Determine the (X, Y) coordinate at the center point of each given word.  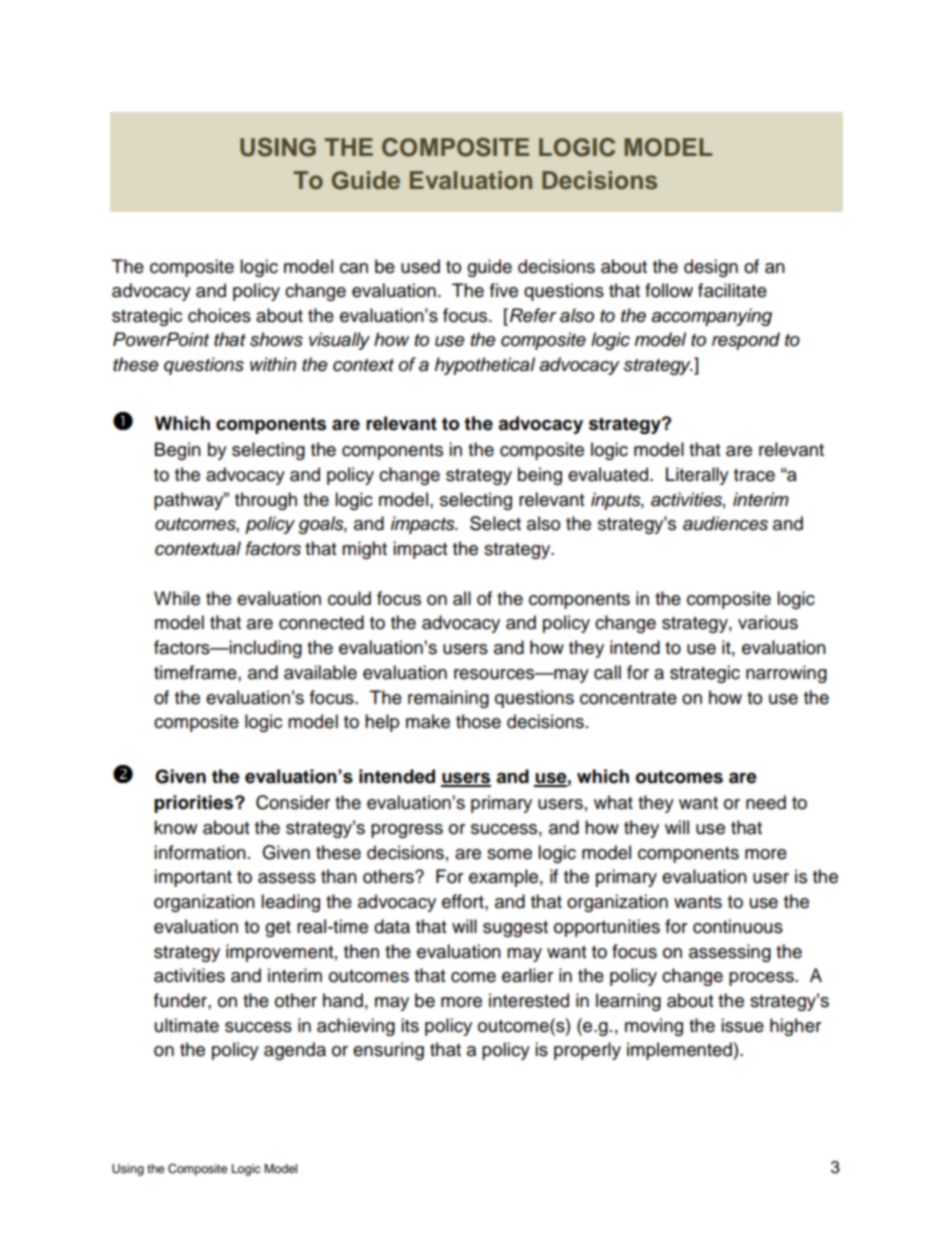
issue (742, 1025)
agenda (295, 1051)
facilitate (732, 290)
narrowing (786, 674)
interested (529, 1000)
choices (219, 315)
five (504, 290)
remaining (448, 699)
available (320, 672)
